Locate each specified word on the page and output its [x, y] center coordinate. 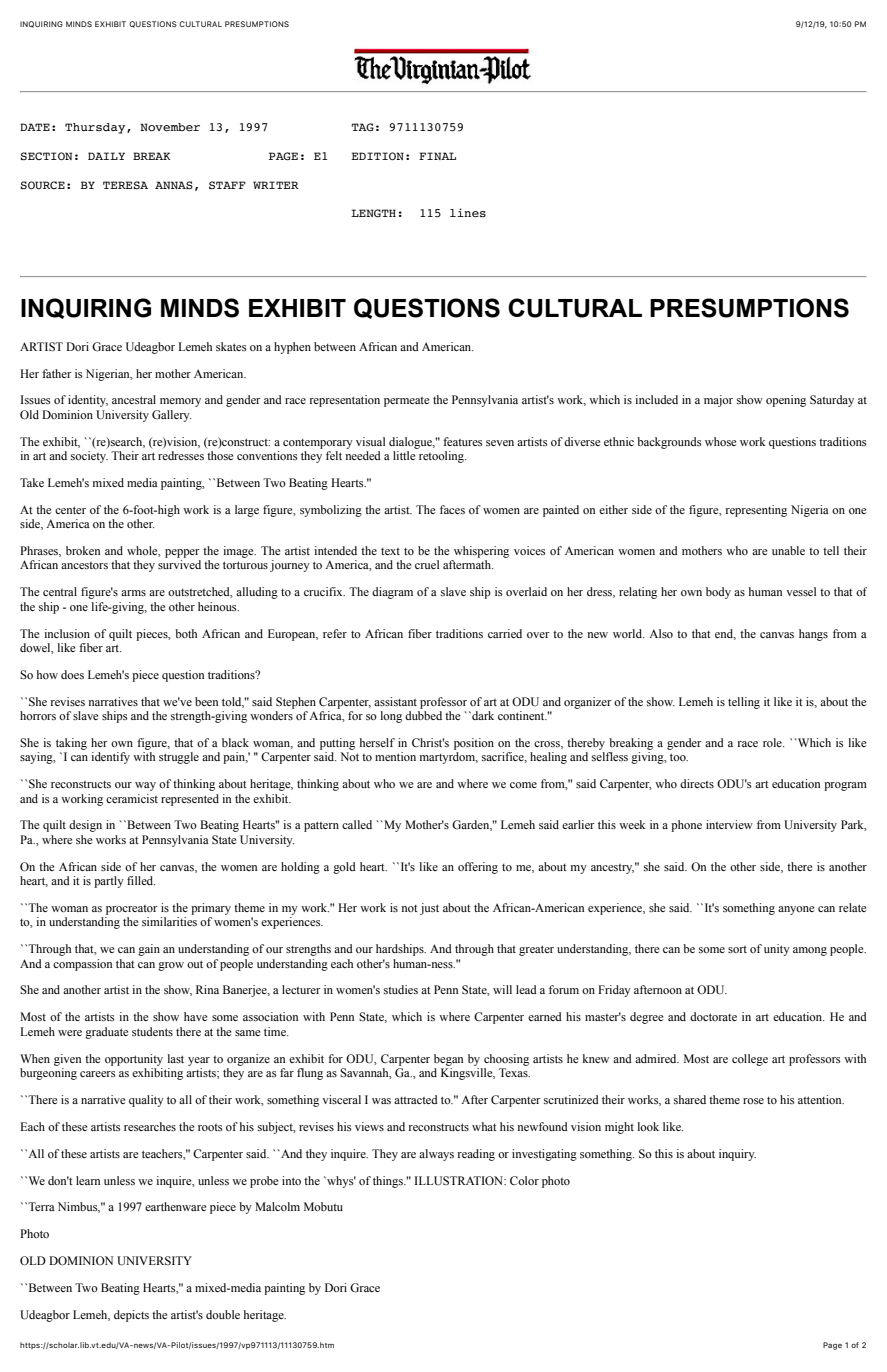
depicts [131, 1316]
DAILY [106, 156]
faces [452, 509]
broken [83, 550]
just [429, 909]
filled [141, 880]
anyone [796, 910]
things [389, 1182]
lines [468, 213]
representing [756, 511]
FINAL [437, 156]
